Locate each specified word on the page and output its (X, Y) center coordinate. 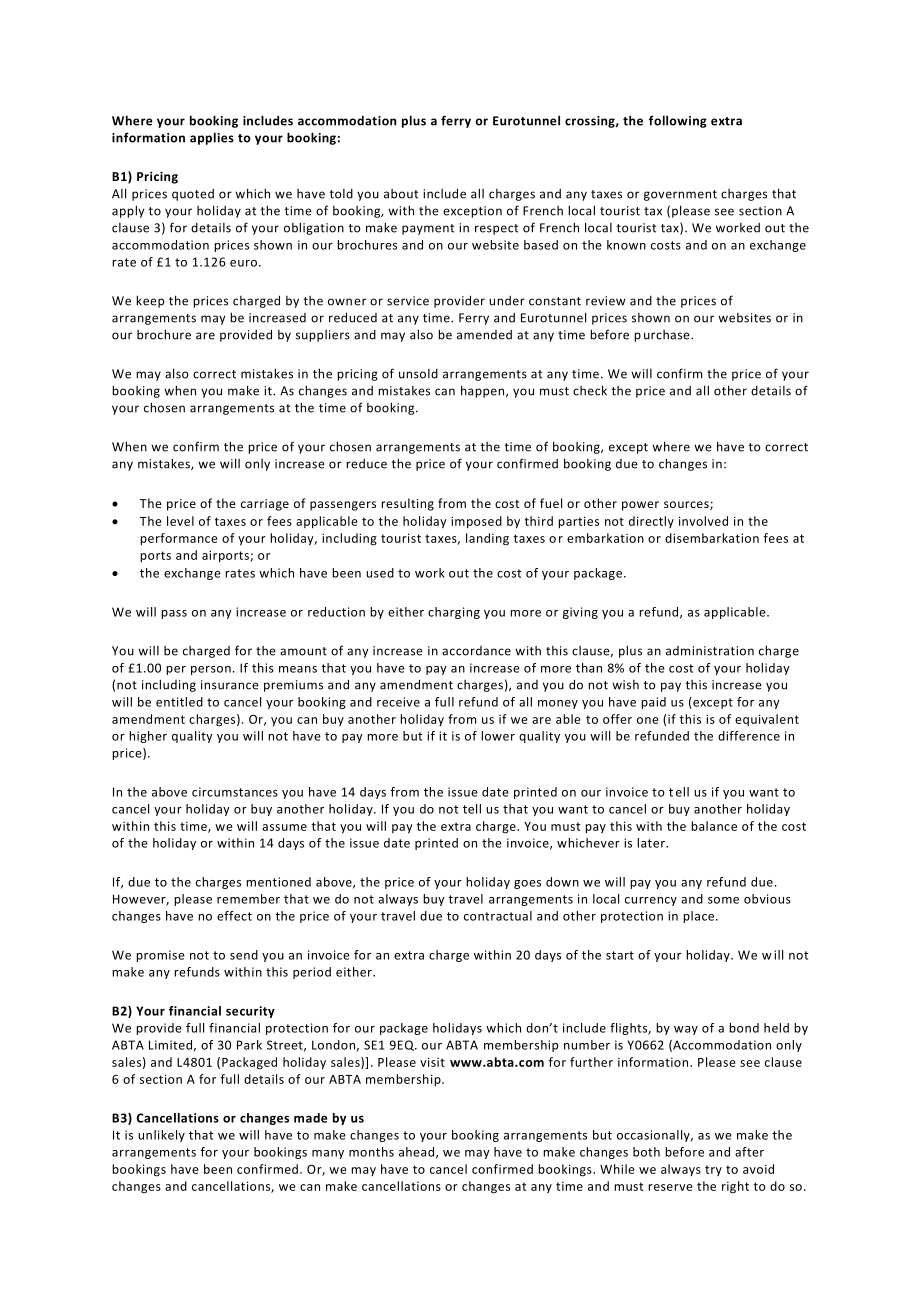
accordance (476, 651)
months (371, 1152)
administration (710, 651)
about (401, 194)
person (211, 670)
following (678, 121)
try (713, 1170)
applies (212, 138)
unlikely (161, 1136)
